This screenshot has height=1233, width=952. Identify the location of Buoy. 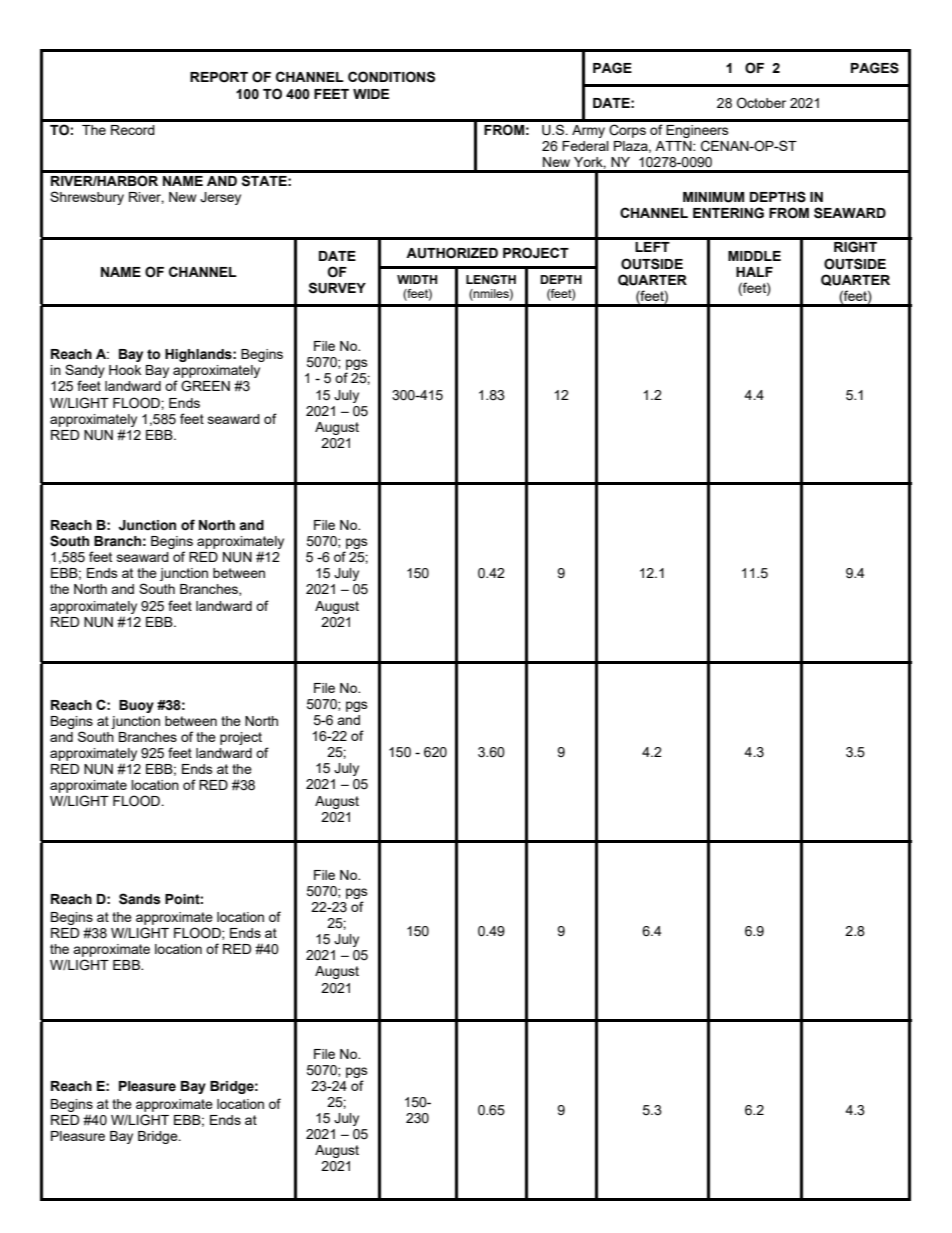
(136, 706).
